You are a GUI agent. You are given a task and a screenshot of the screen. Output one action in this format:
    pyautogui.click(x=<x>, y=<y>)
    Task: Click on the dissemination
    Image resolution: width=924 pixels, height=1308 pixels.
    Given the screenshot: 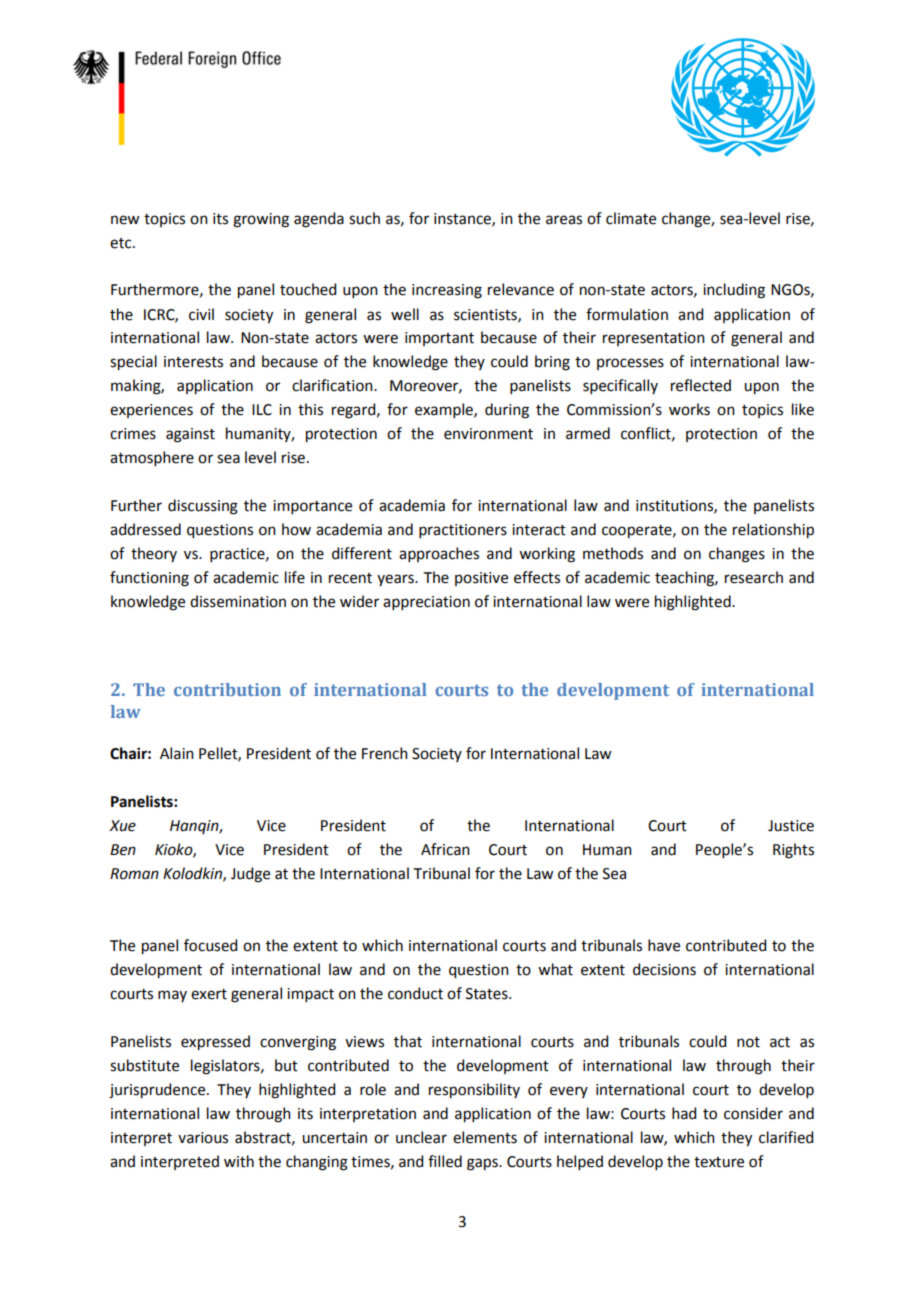 What is the action you would take?
    pyautogui.click(x=238, y=601)
